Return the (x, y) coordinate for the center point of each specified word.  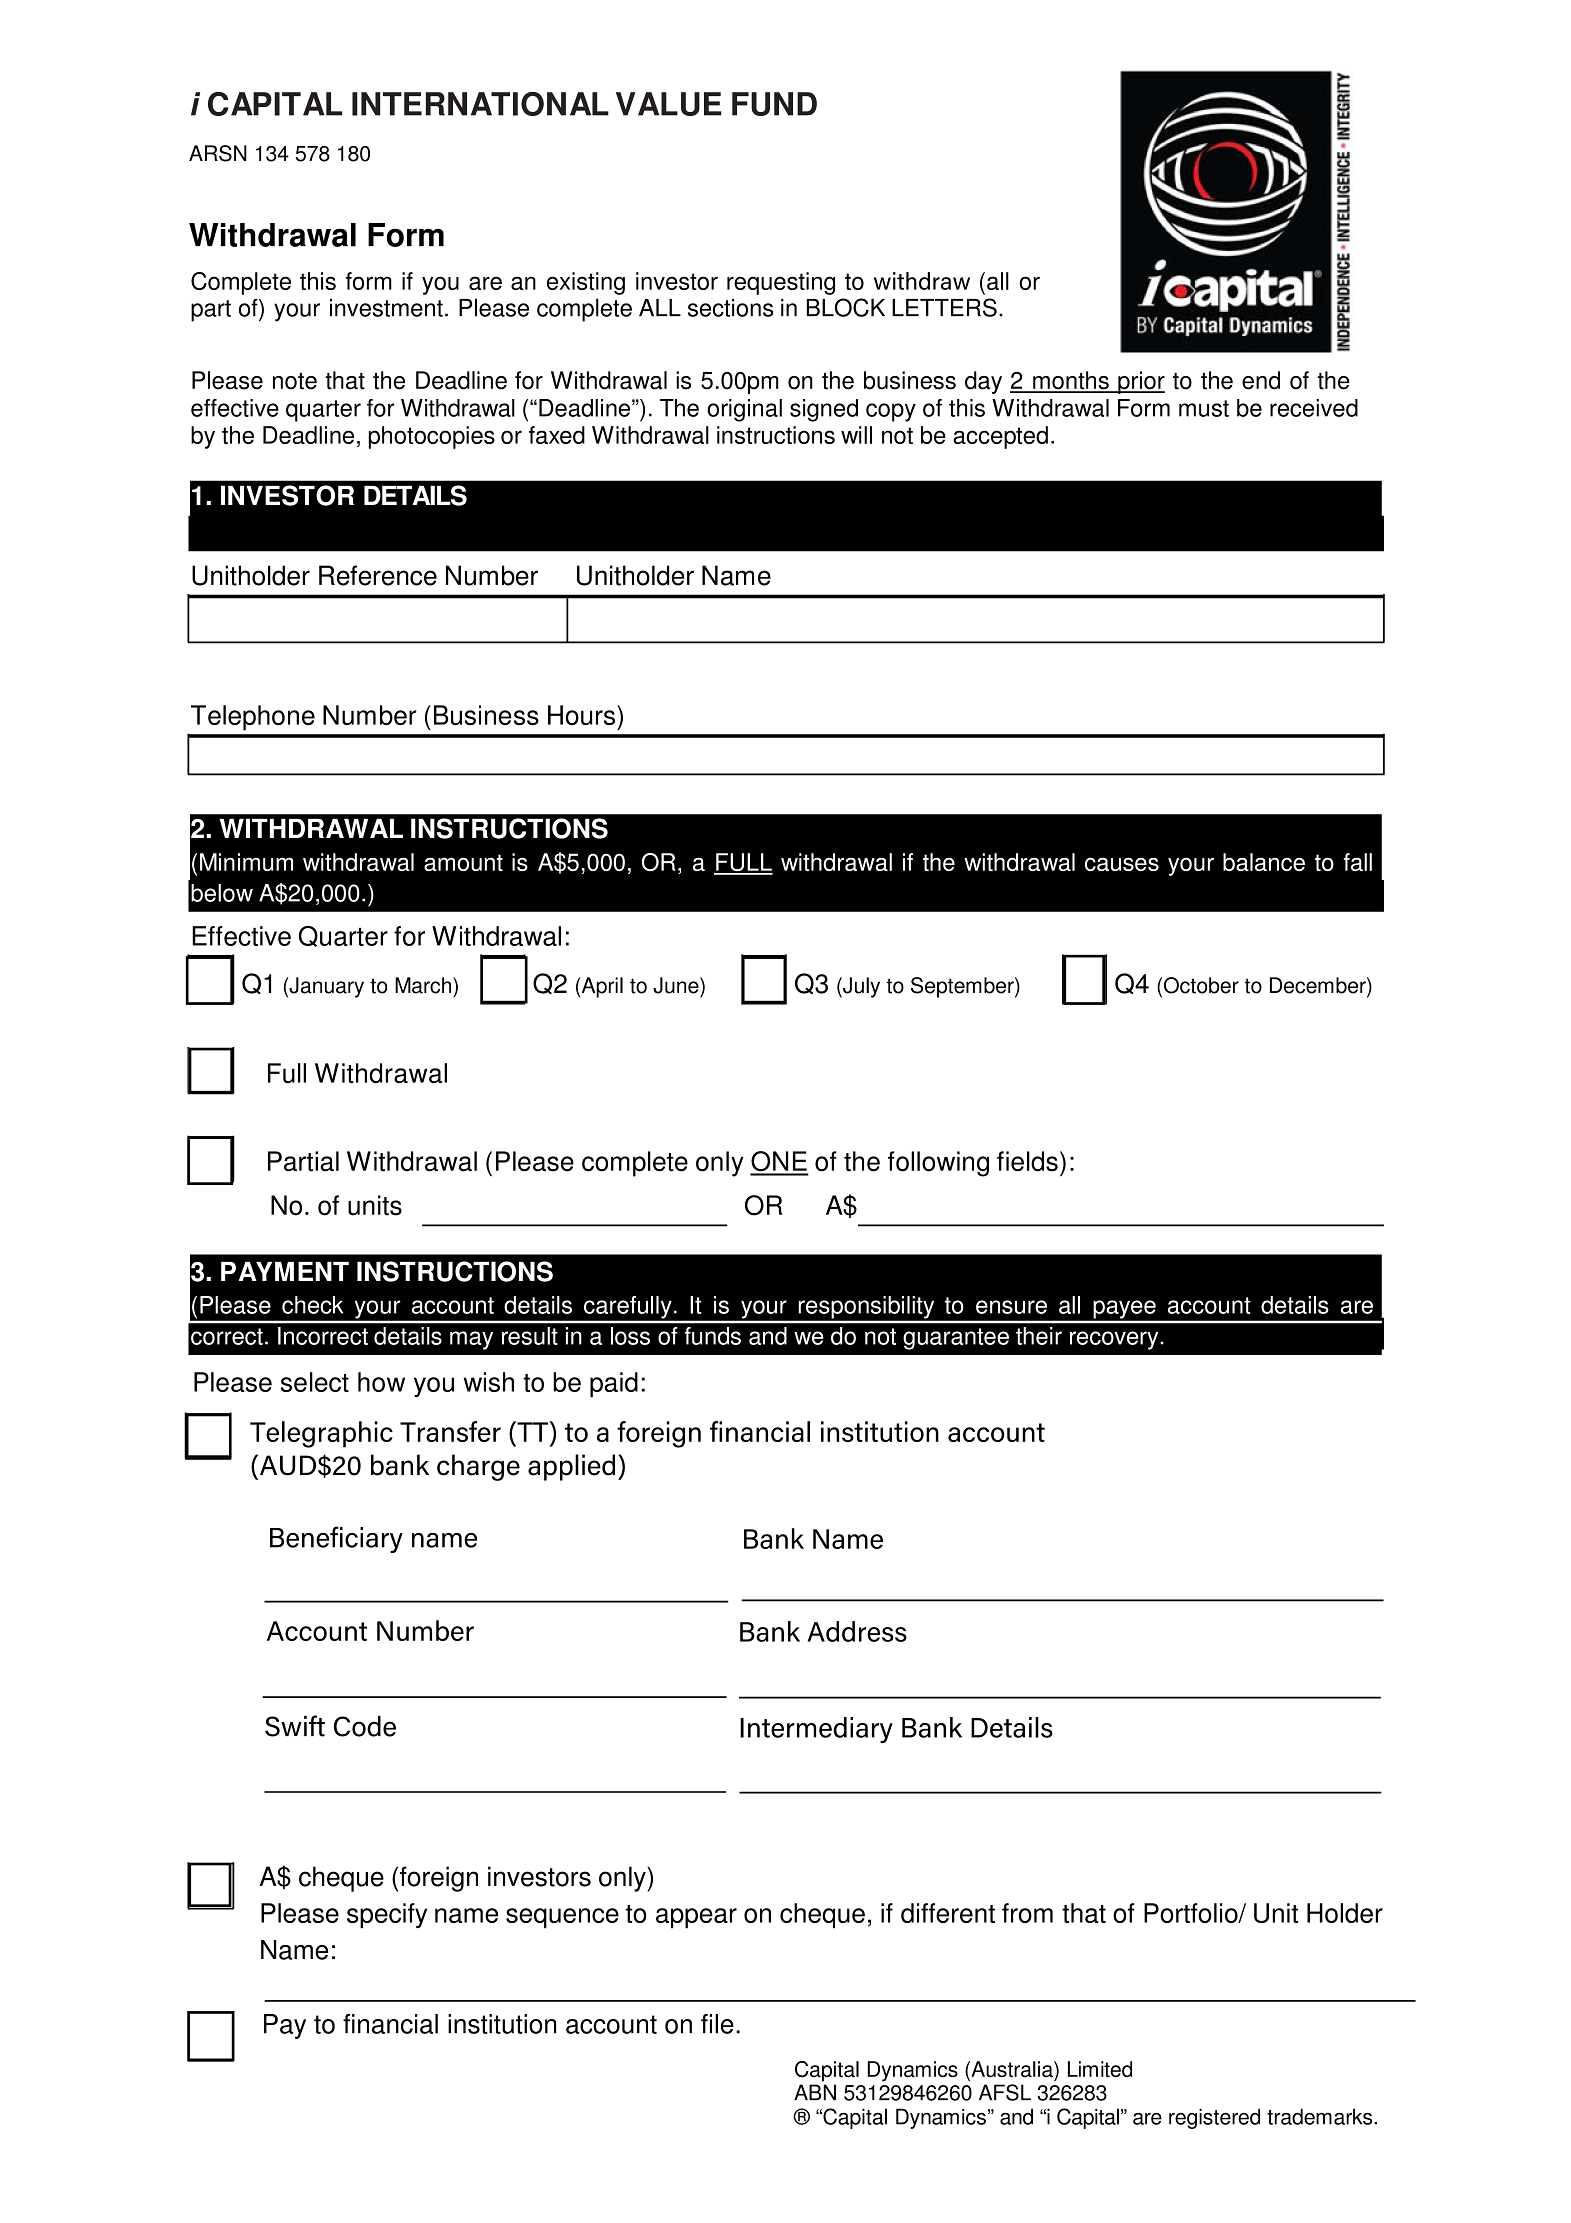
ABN (815, 2092)
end (1261, 380)
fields (1027, 1161)
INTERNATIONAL (480, 104)
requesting (781, 283)
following (938, 1164)
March (424, 985)
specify (387, 1916)
